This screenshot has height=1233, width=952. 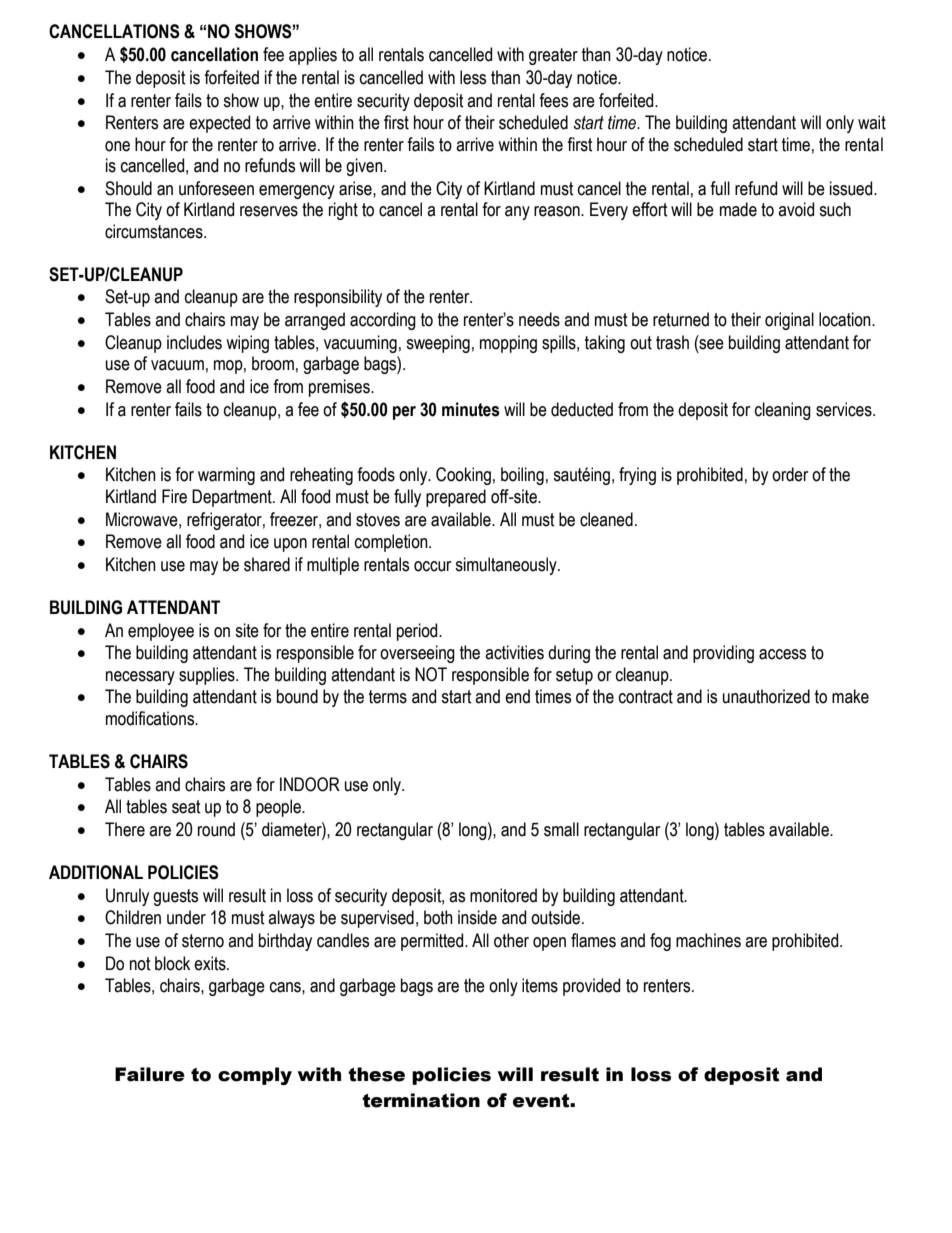 I want to click on unauthorized, so click(x=766, y=696).
